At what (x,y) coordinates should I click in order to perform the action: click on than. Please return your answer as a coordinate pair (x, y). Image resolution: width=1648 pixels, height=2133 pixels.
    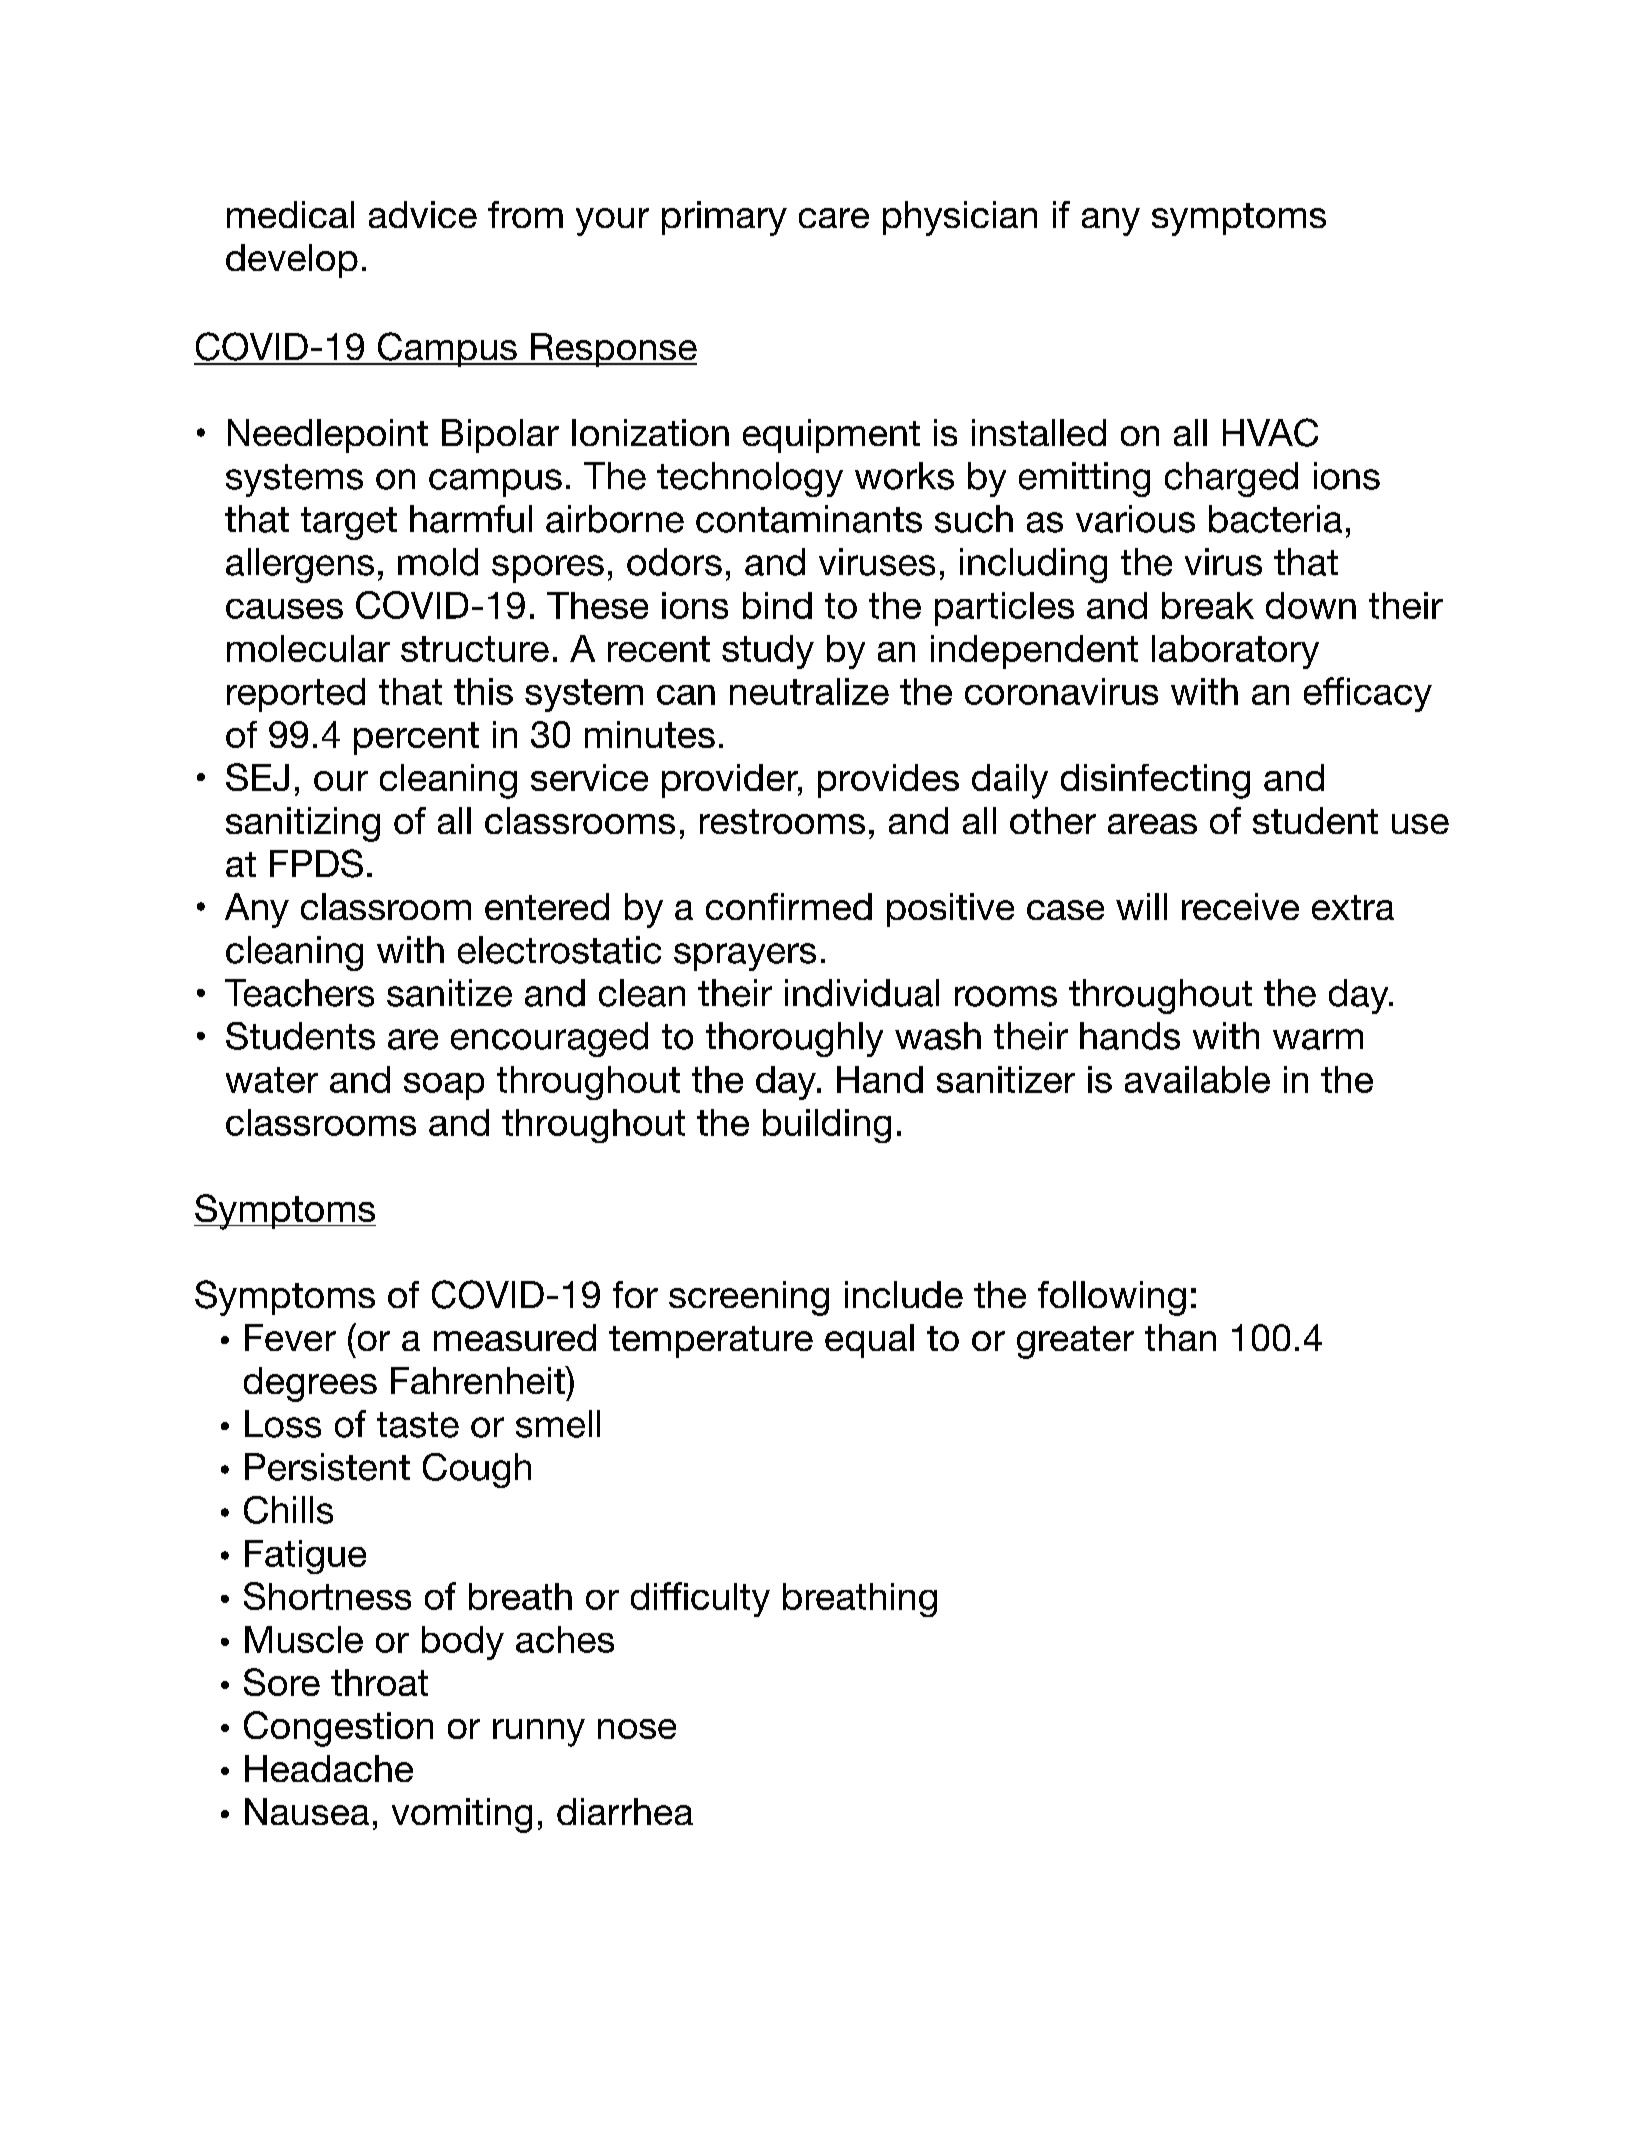
    Looking at the image, I should click on (1180, 1337).
